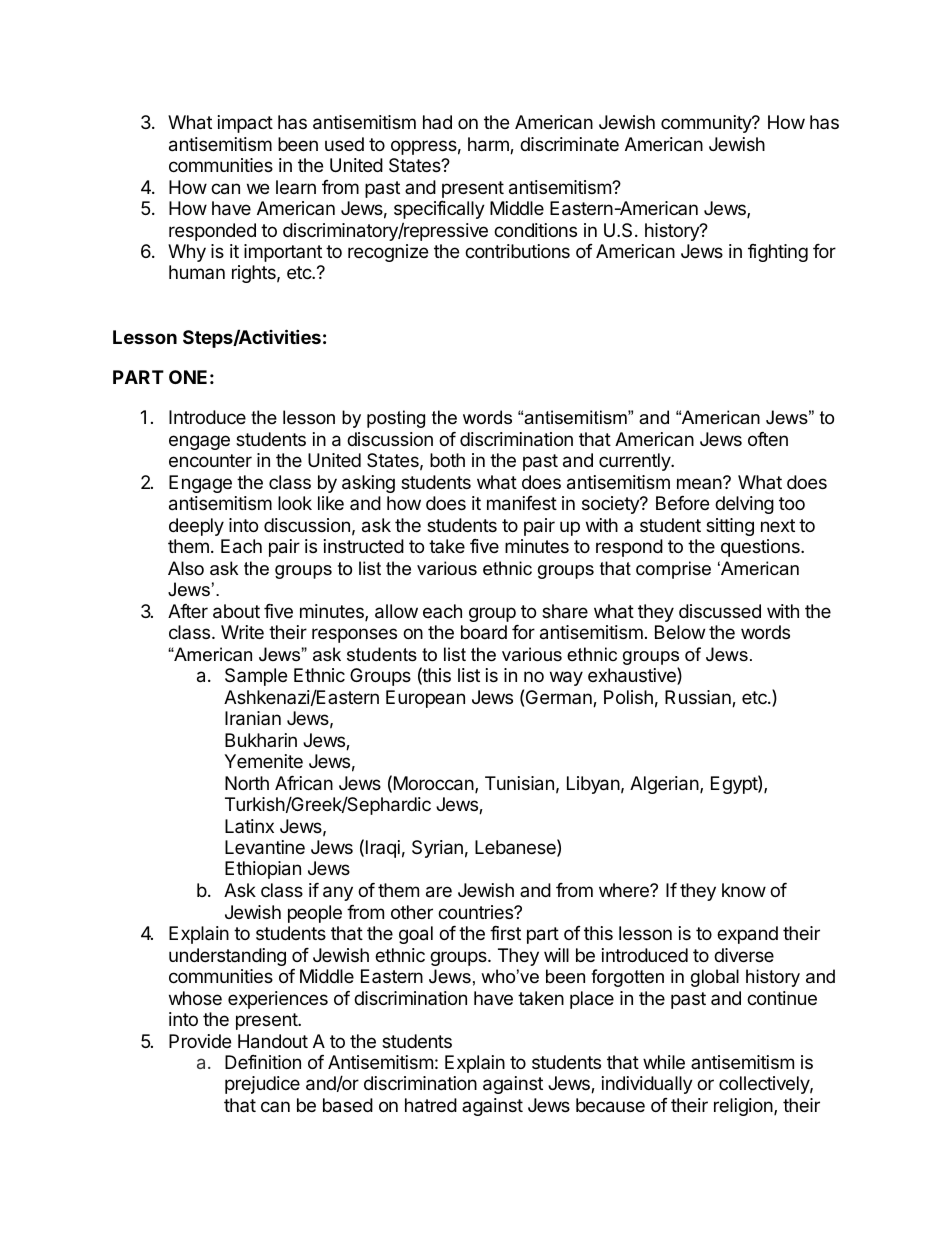 Image resolution: width=952 pixels, height=1233 pixels. What do you see at coordinates (431, 1105) in the screenshot?
I see `hatred` at bounding box center [431, 1105].
